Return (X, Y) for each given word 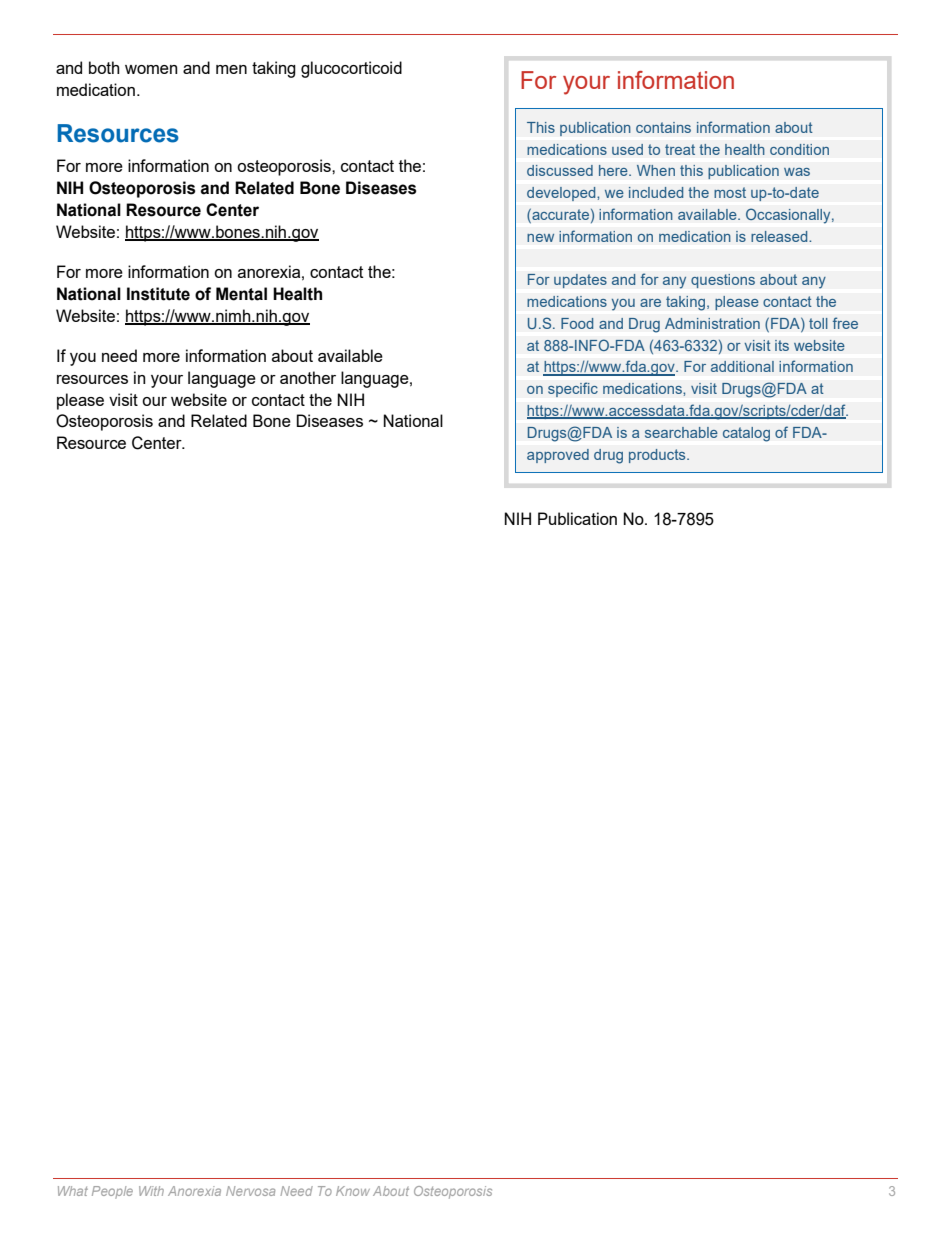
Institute (158, 294)
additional (742, 366)
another (308, 377)
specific (573, 389)
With (151, 1191)
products (658, 456)
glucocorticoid (351, 69)
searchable (681, 432)
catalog (746, 434)
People (112, 1192)
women (151, 69)
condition (799, 149)
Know (353, 1191)
